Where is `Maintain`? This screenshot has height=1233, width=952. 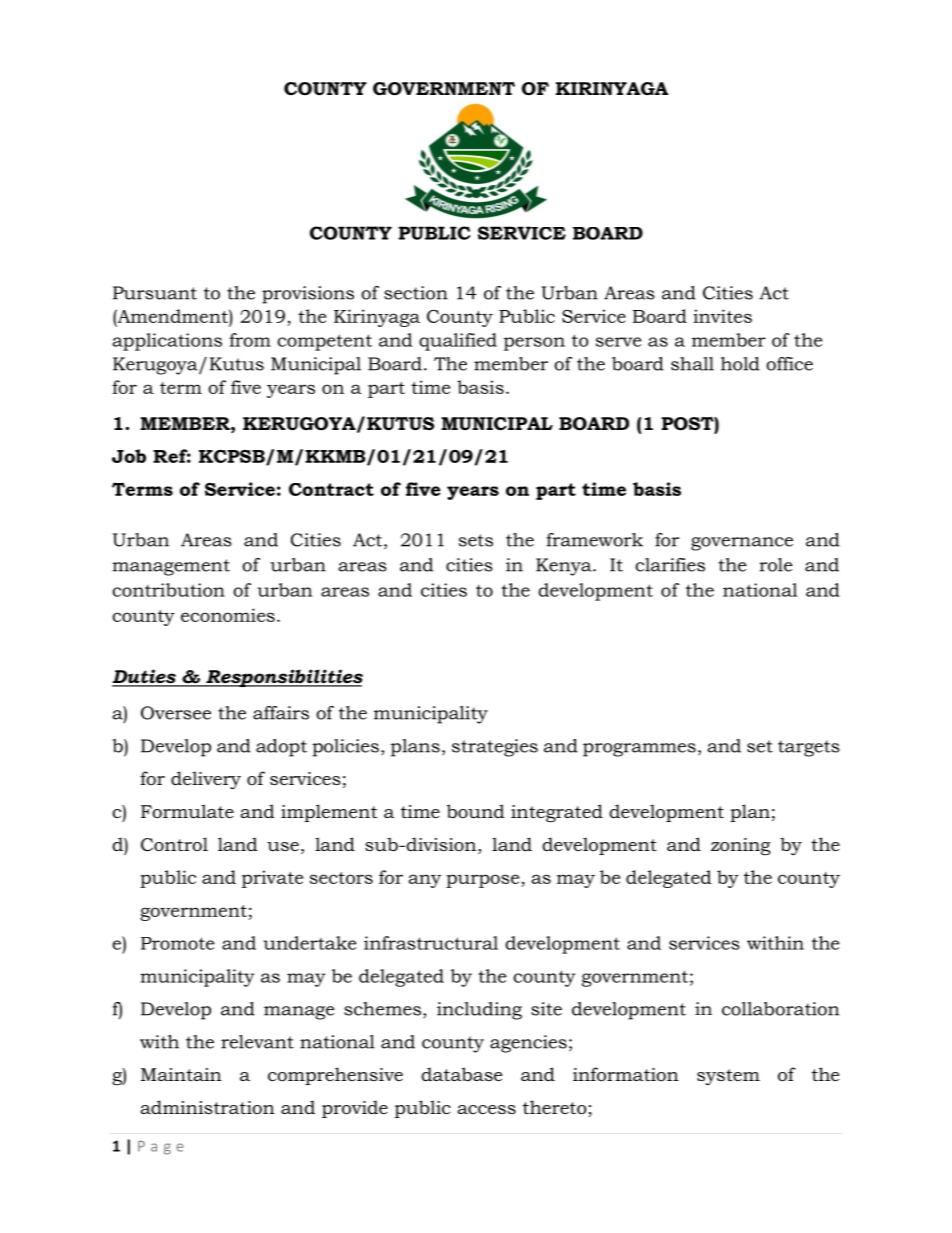 Maintain is located at coordinates (181, 1074).
